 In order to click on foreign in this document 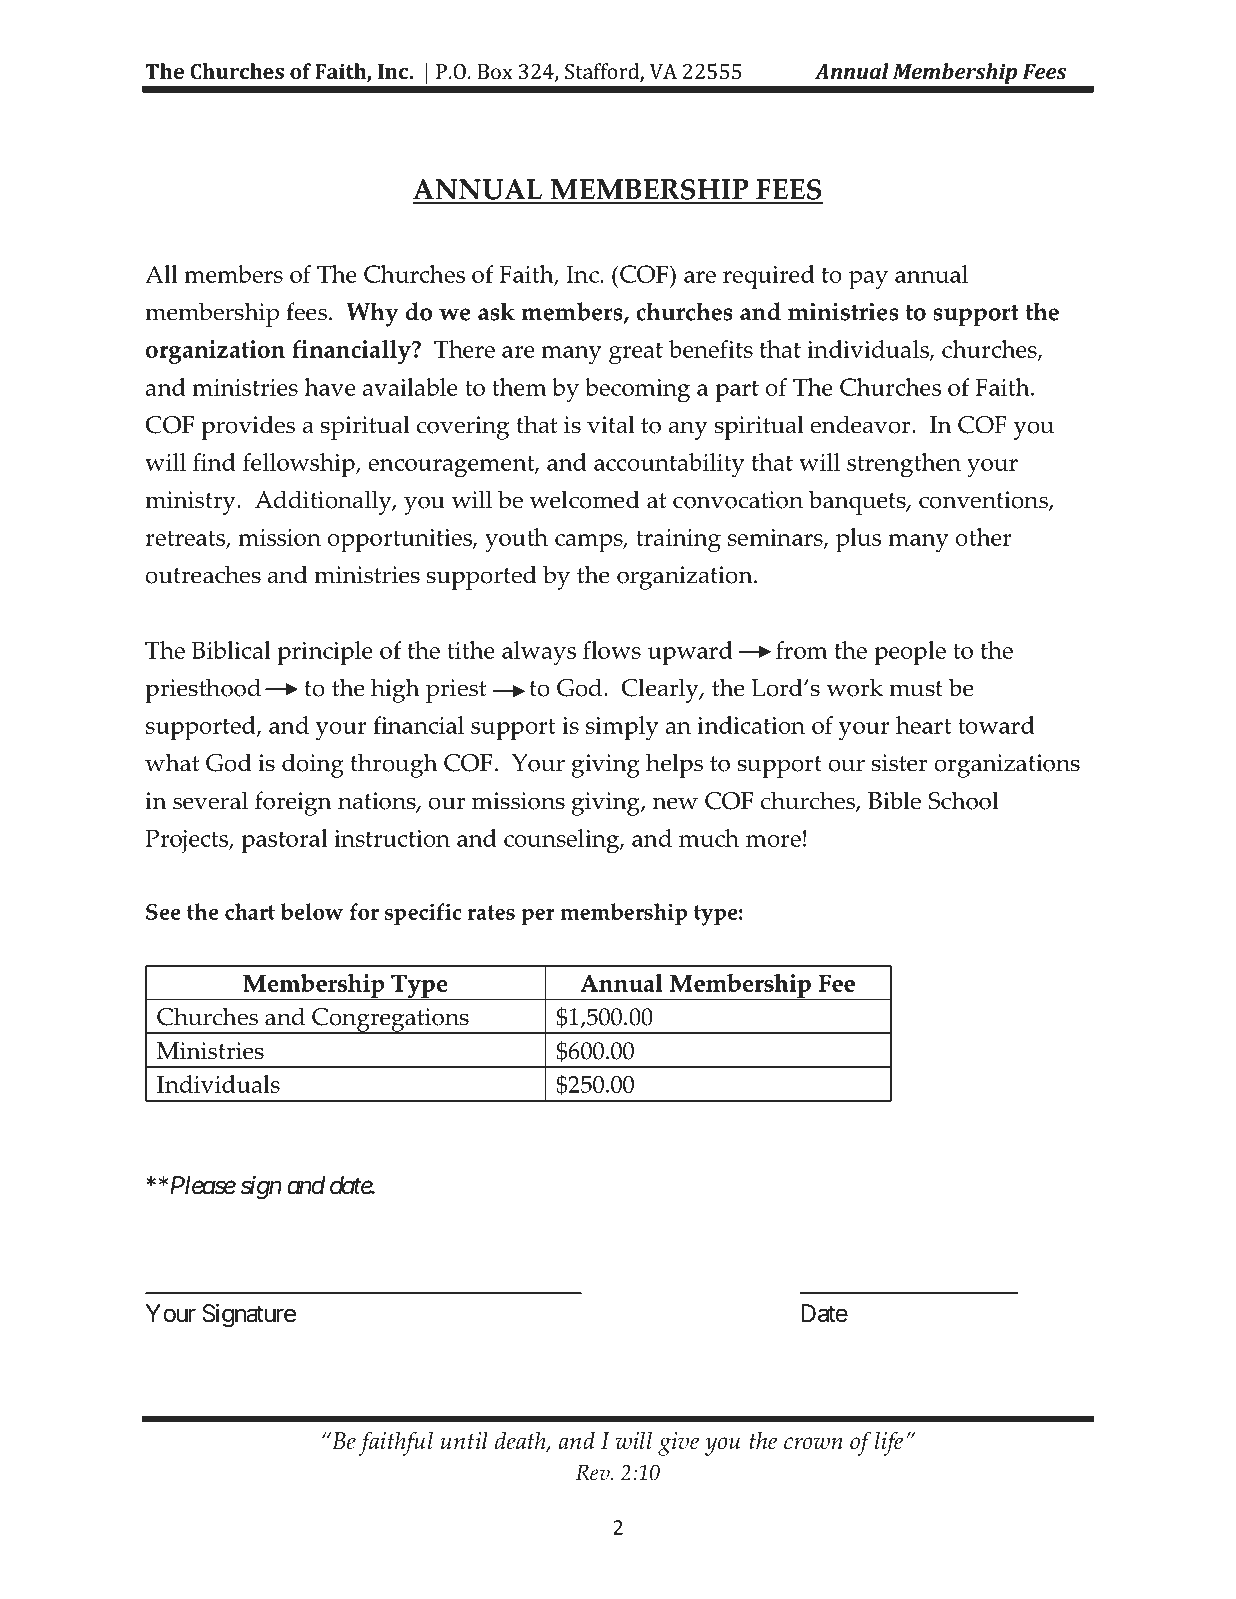, I will do `click(293, 803)`.
